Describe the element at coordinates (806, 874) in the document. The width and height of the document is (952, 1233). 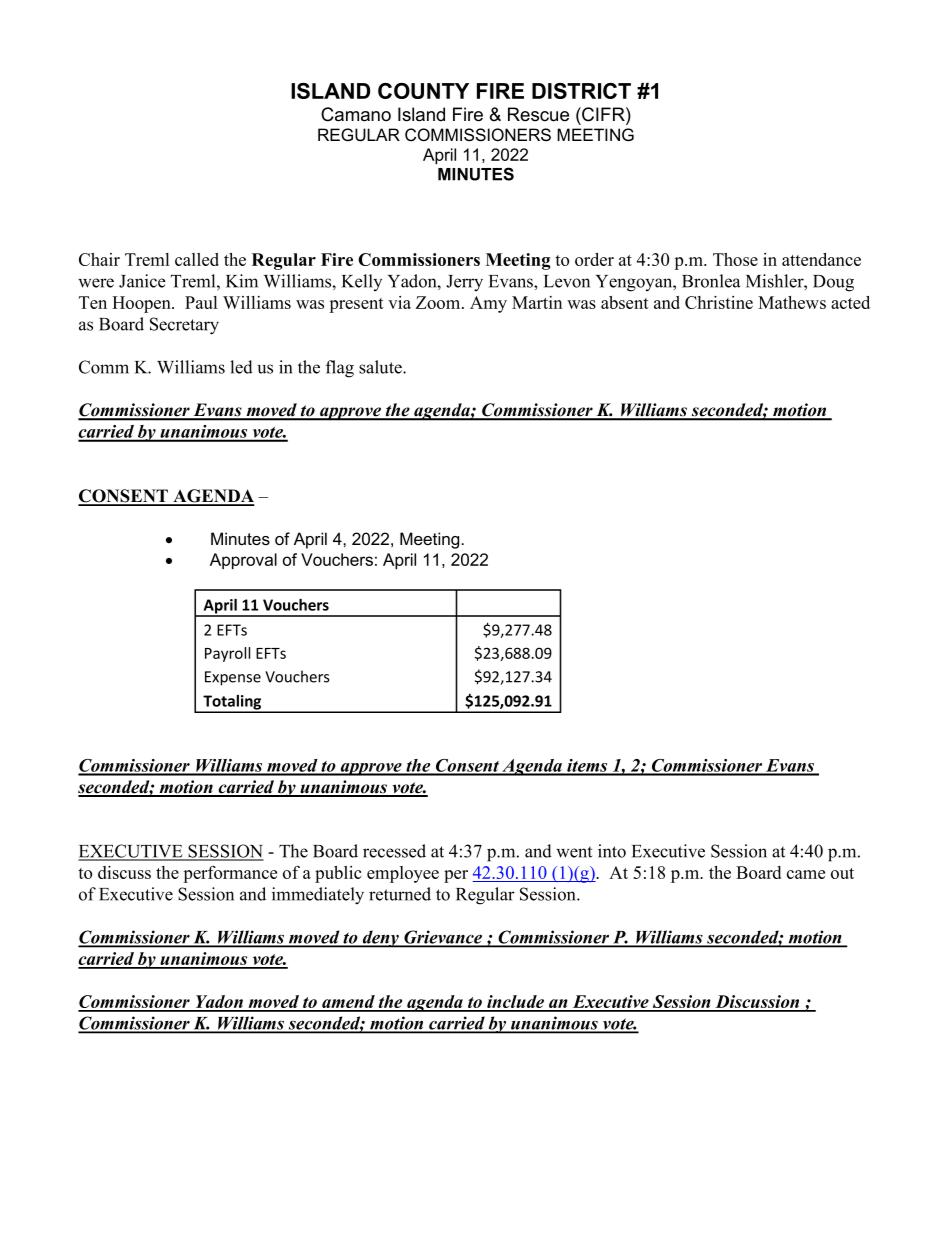
I see `came` at that location.
